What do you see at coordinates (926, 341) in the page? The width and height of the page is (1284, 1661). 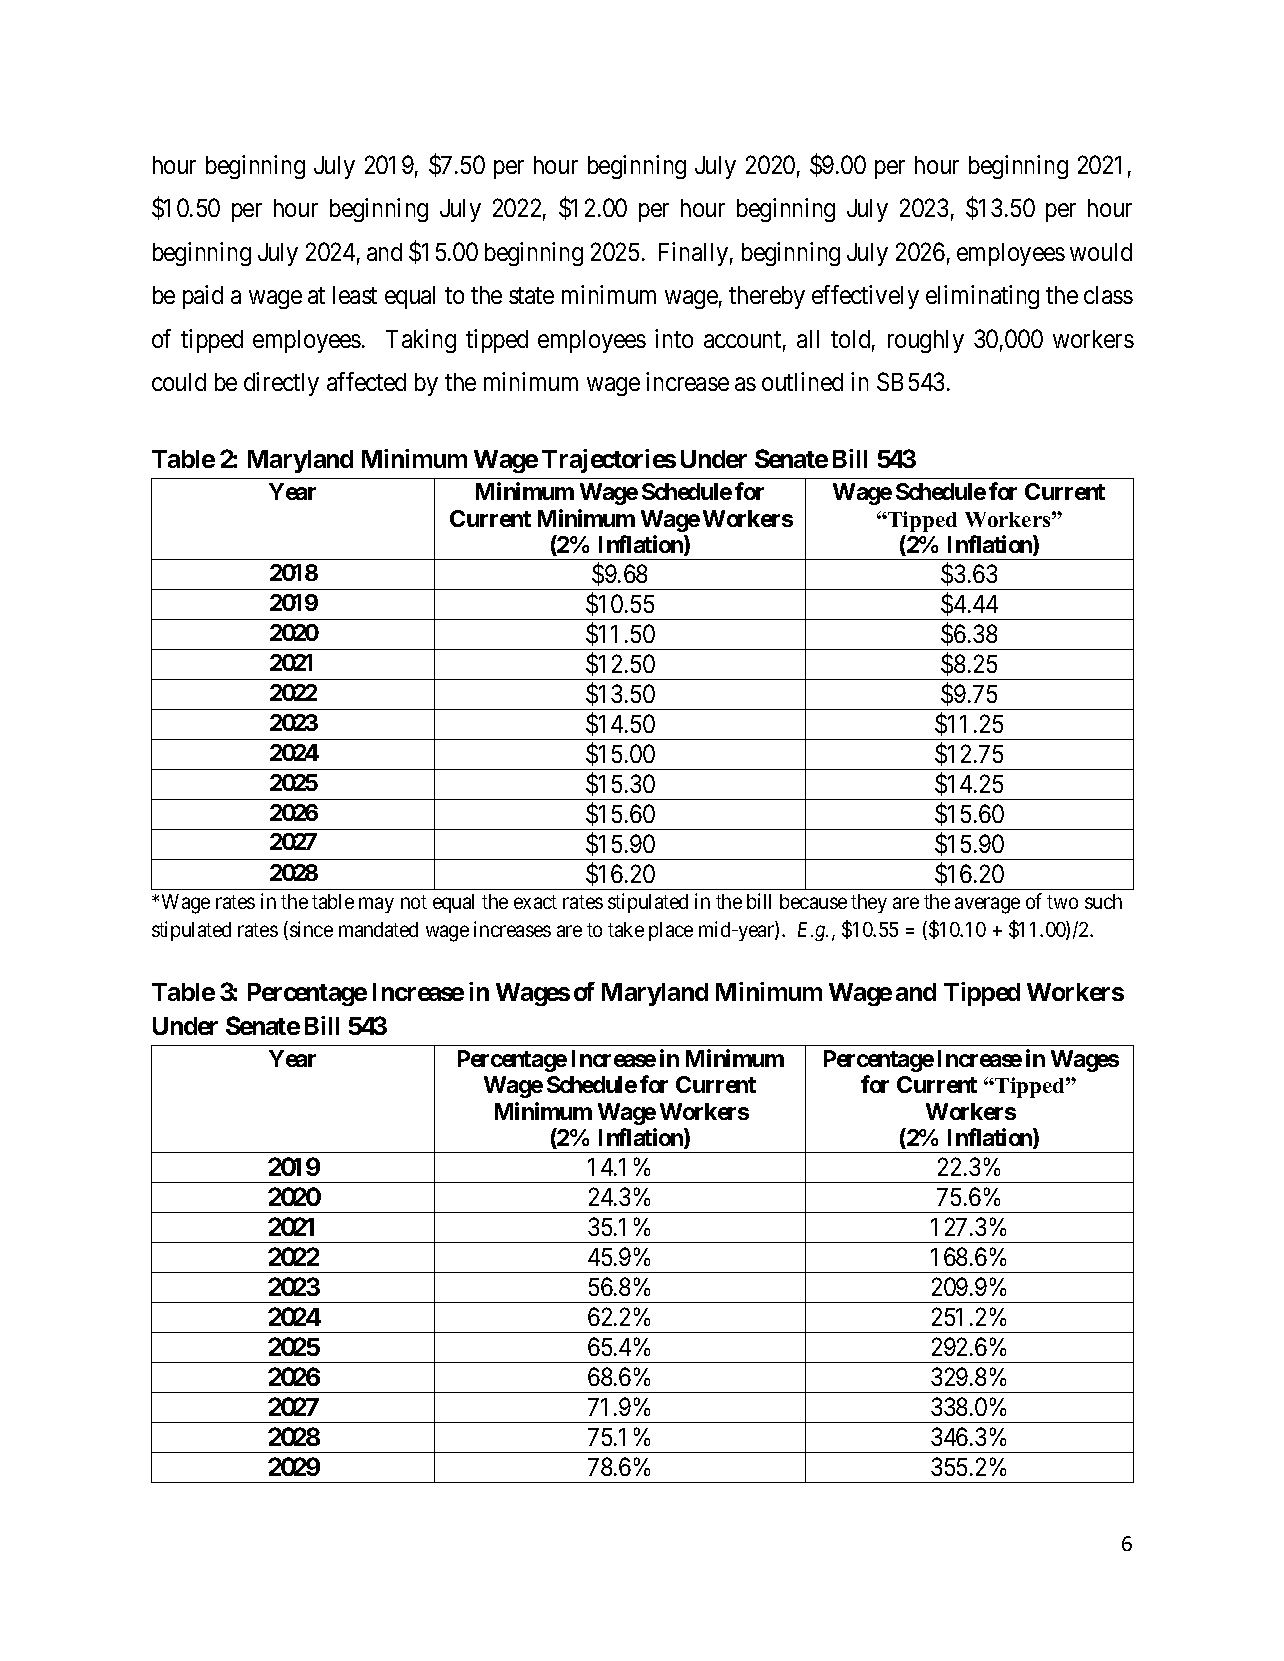 I see `roughly` at bounding box center [926, 341].
